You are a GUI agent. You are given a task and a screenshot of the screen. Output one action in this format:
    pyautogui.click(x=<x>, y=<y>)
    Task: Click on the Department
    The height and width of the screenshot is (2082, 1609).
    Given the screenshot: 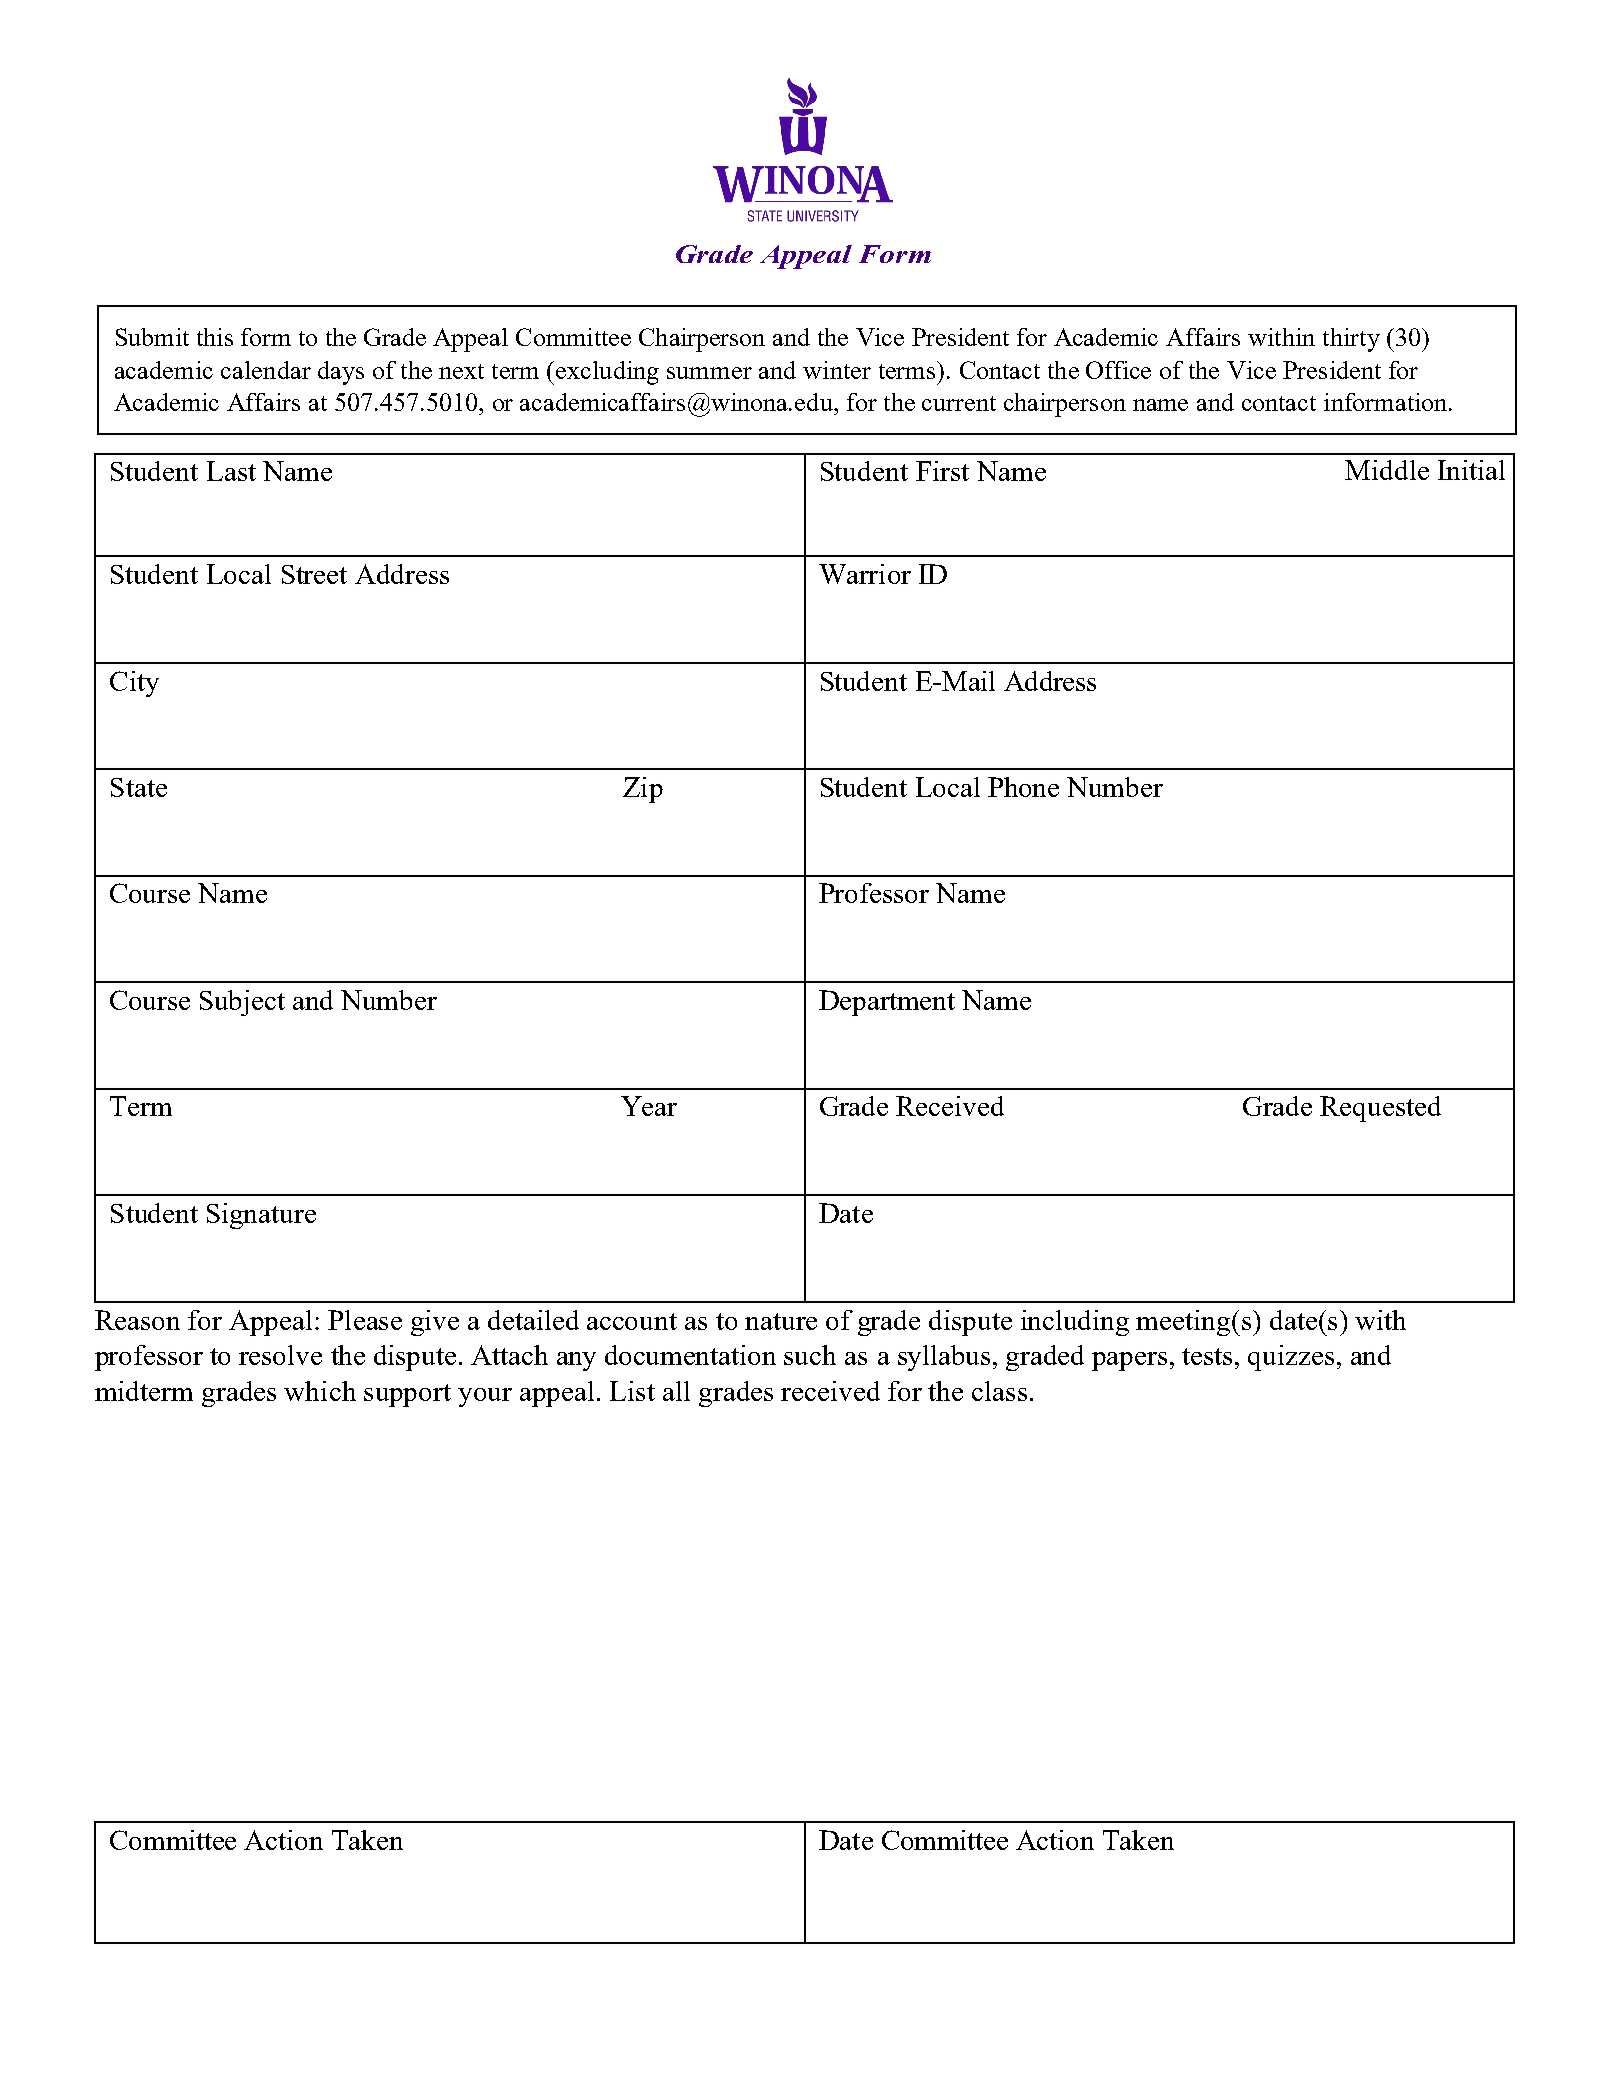 What is the action you would take?
    pyautogui.click(x=887, y=1003)
